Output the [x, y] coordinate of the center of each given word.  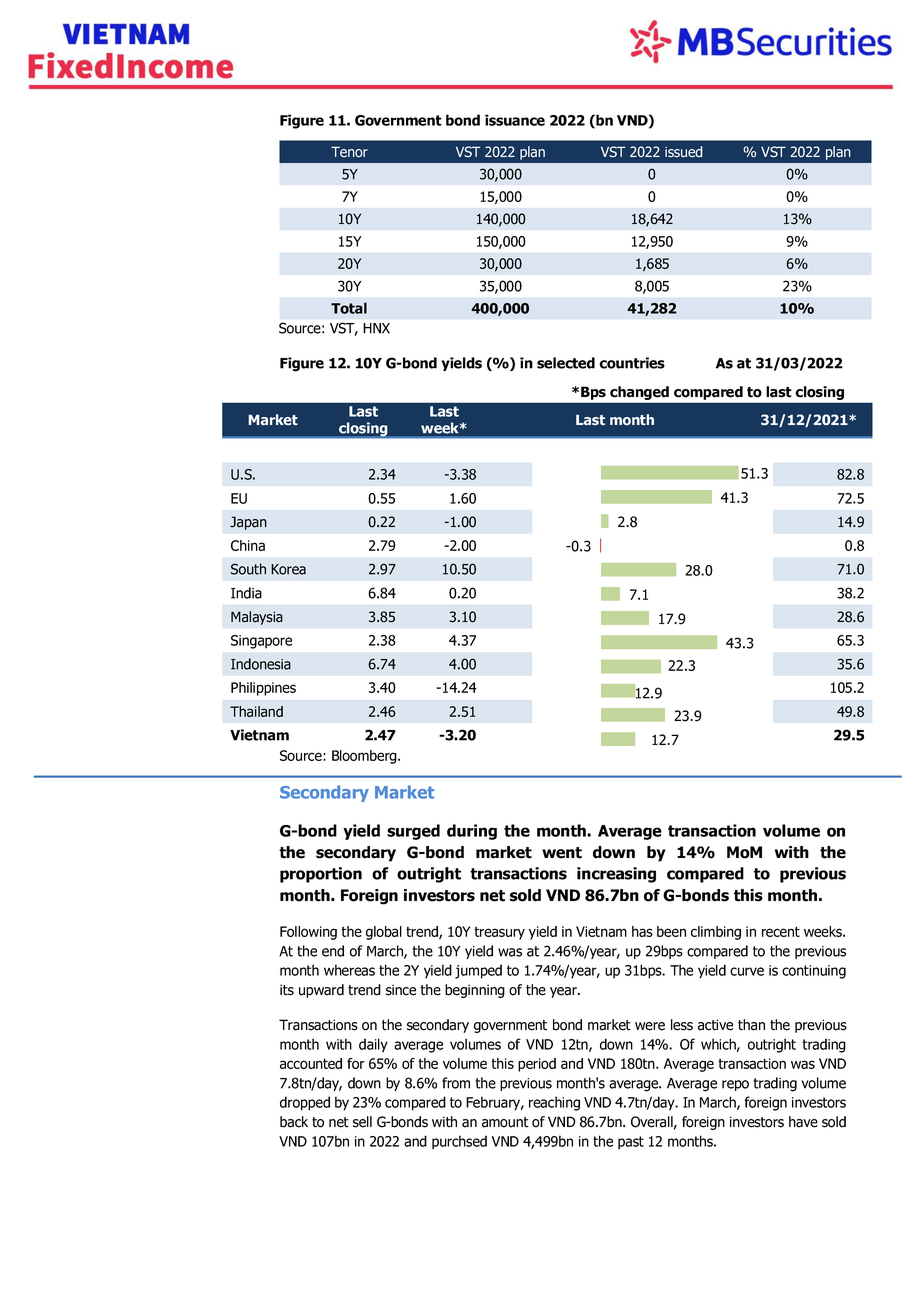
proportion [321, 875]
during [472, 832]
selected [566, 363]
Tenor [349, 152]
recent [781, 931]
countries [632, 363]
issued [684, 152]
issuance [515, 120]
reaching [554, 1103]
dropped [305, 1103]
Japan [248, 523]
